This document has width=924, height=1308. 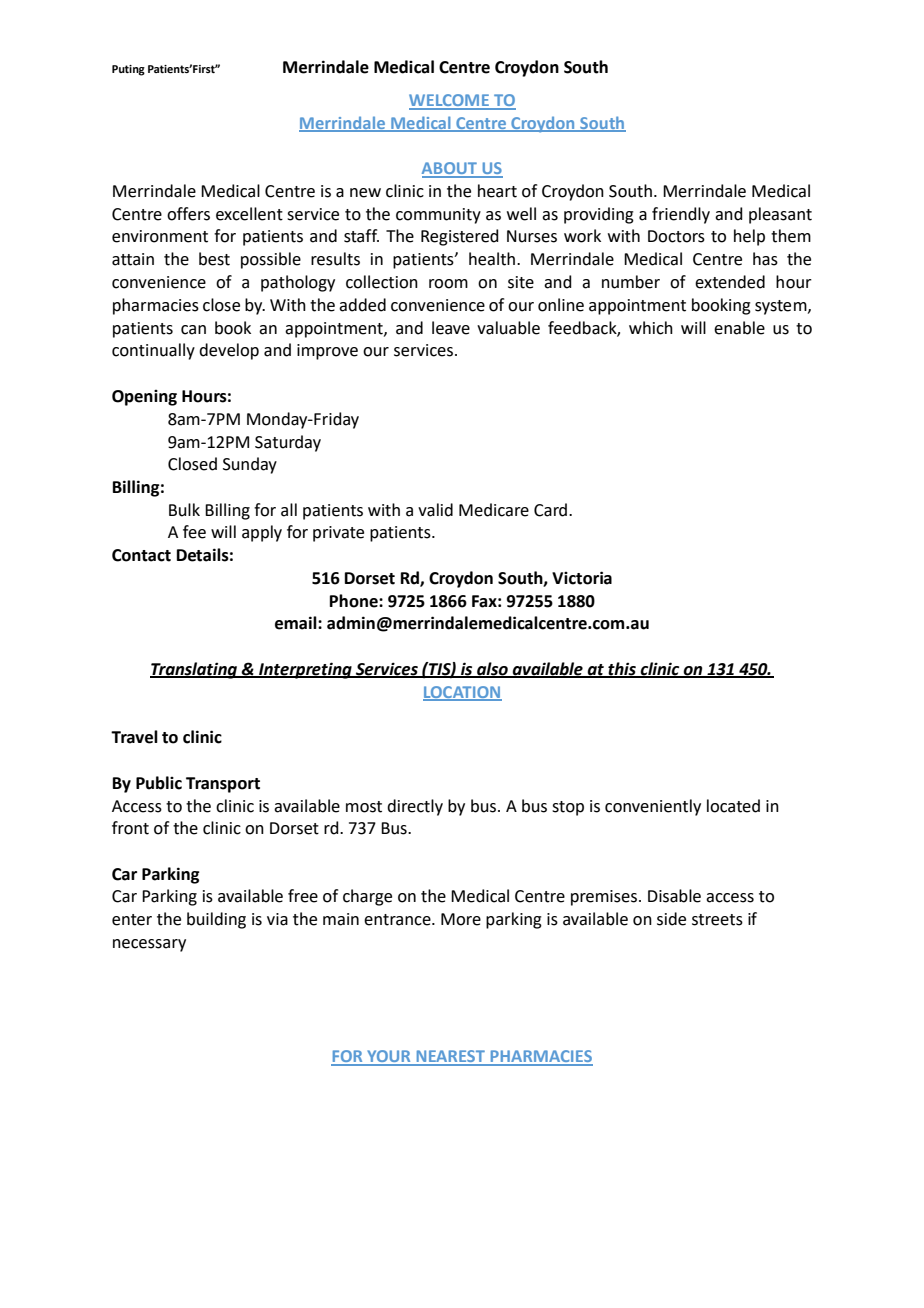 I want to click on streets, so click(x=717, y=920).
